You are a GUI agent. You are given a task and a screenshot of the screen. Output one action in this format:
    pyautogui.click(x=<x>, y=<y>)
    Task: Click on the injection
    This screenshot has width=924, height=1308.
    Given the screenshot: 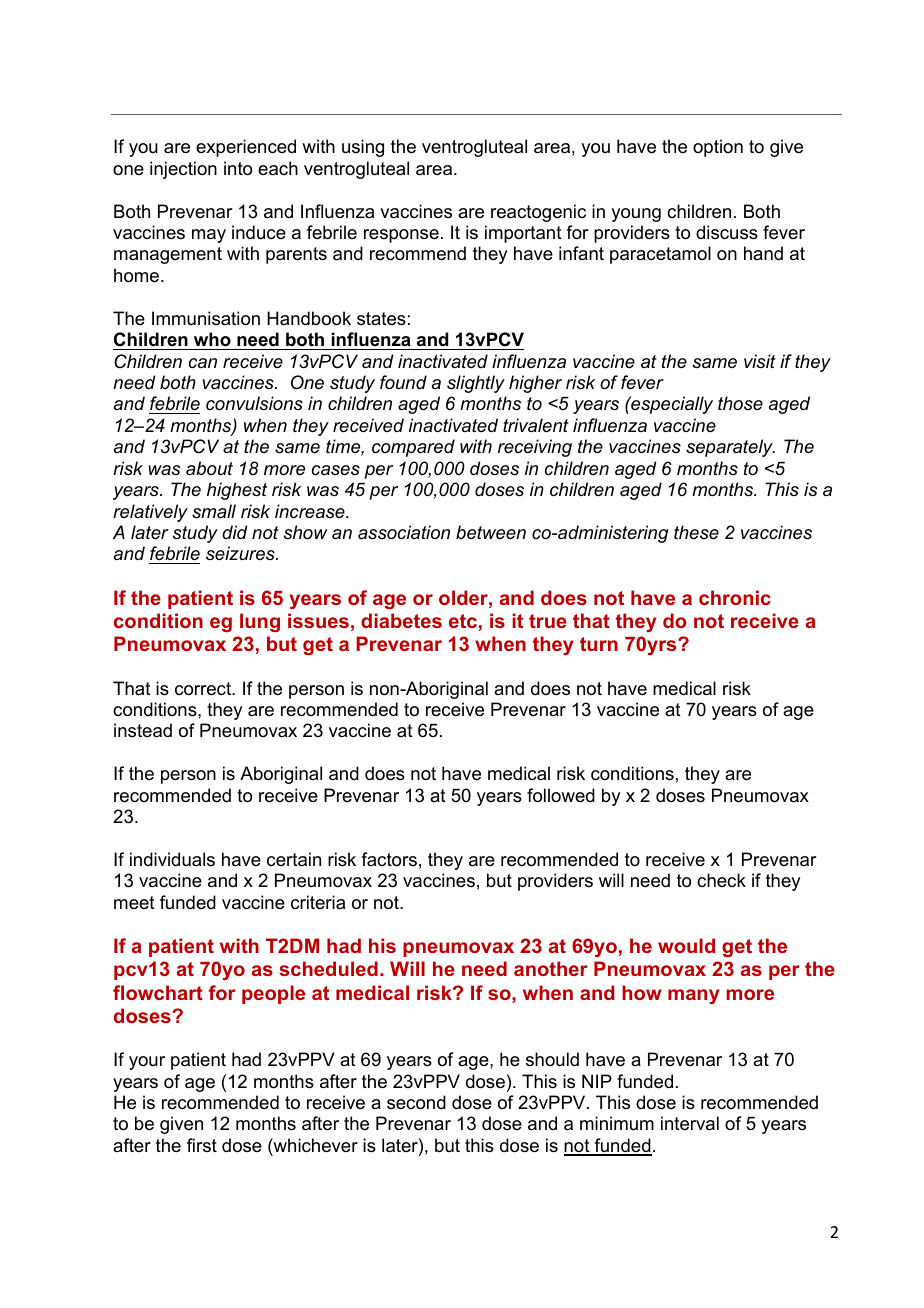 What is the action you would take?
    pyautogui.click(x=183, y=170)
